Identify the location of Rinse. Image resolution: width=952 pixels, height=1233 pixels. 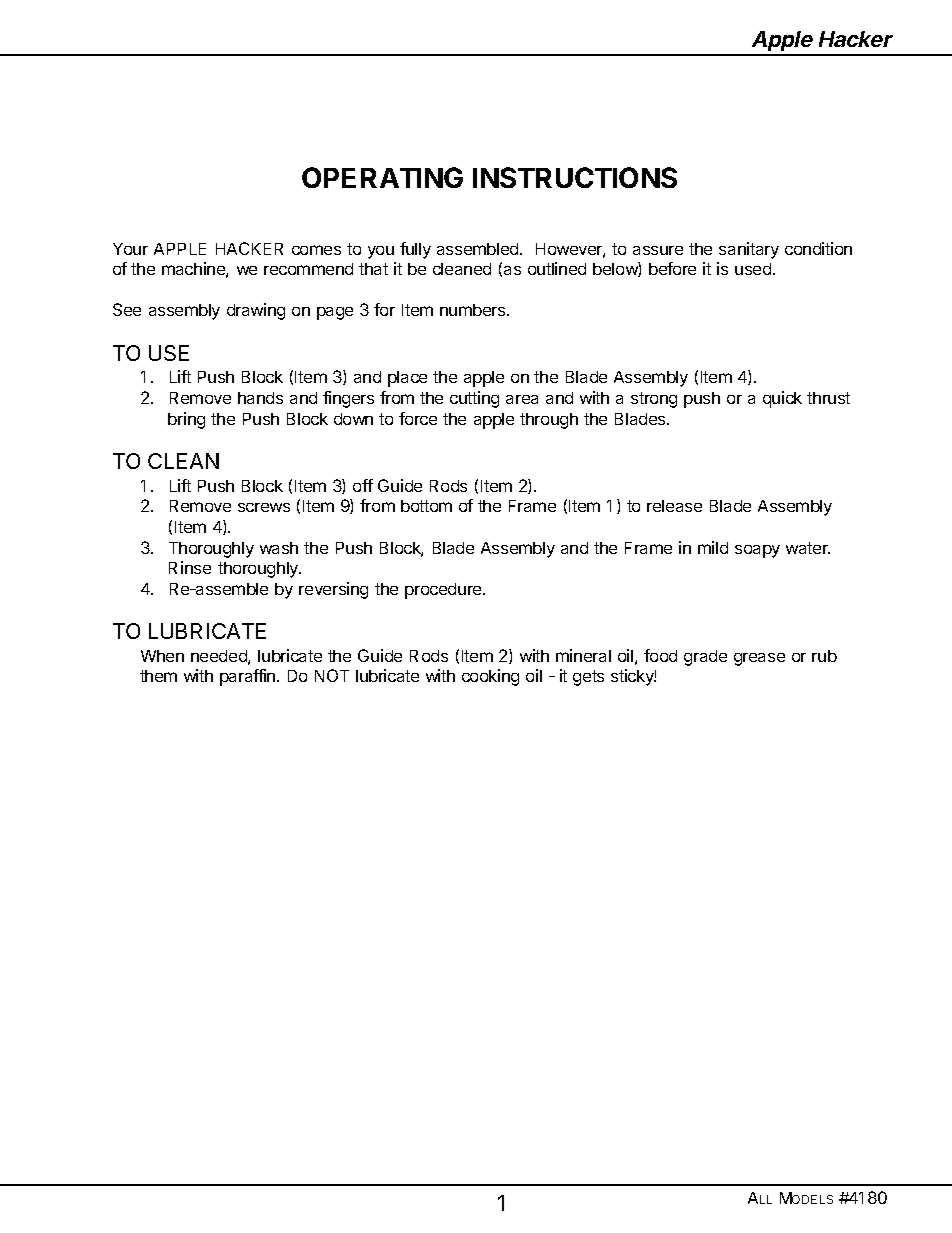
(190, 567).
